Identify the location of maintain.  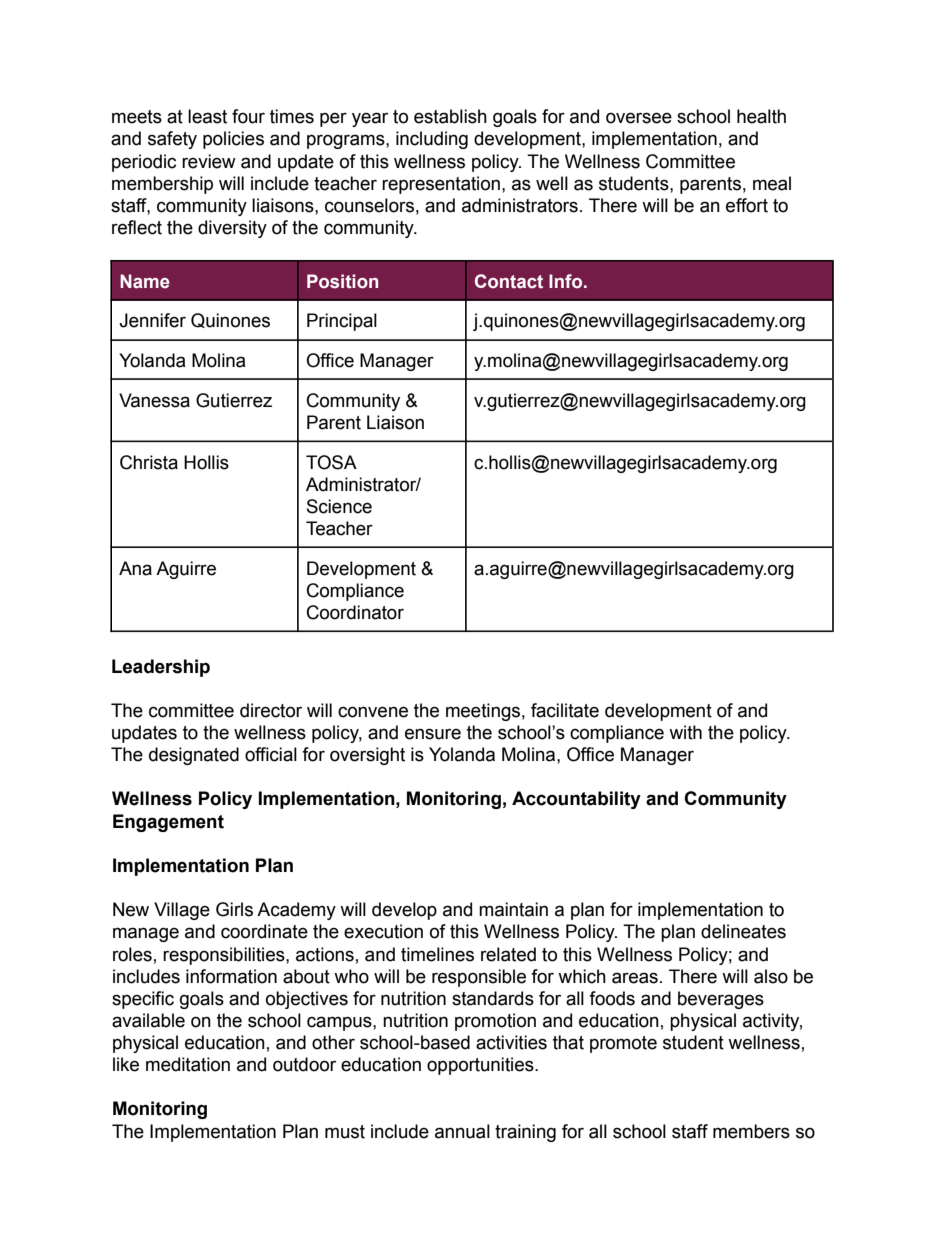
(513, 909).
